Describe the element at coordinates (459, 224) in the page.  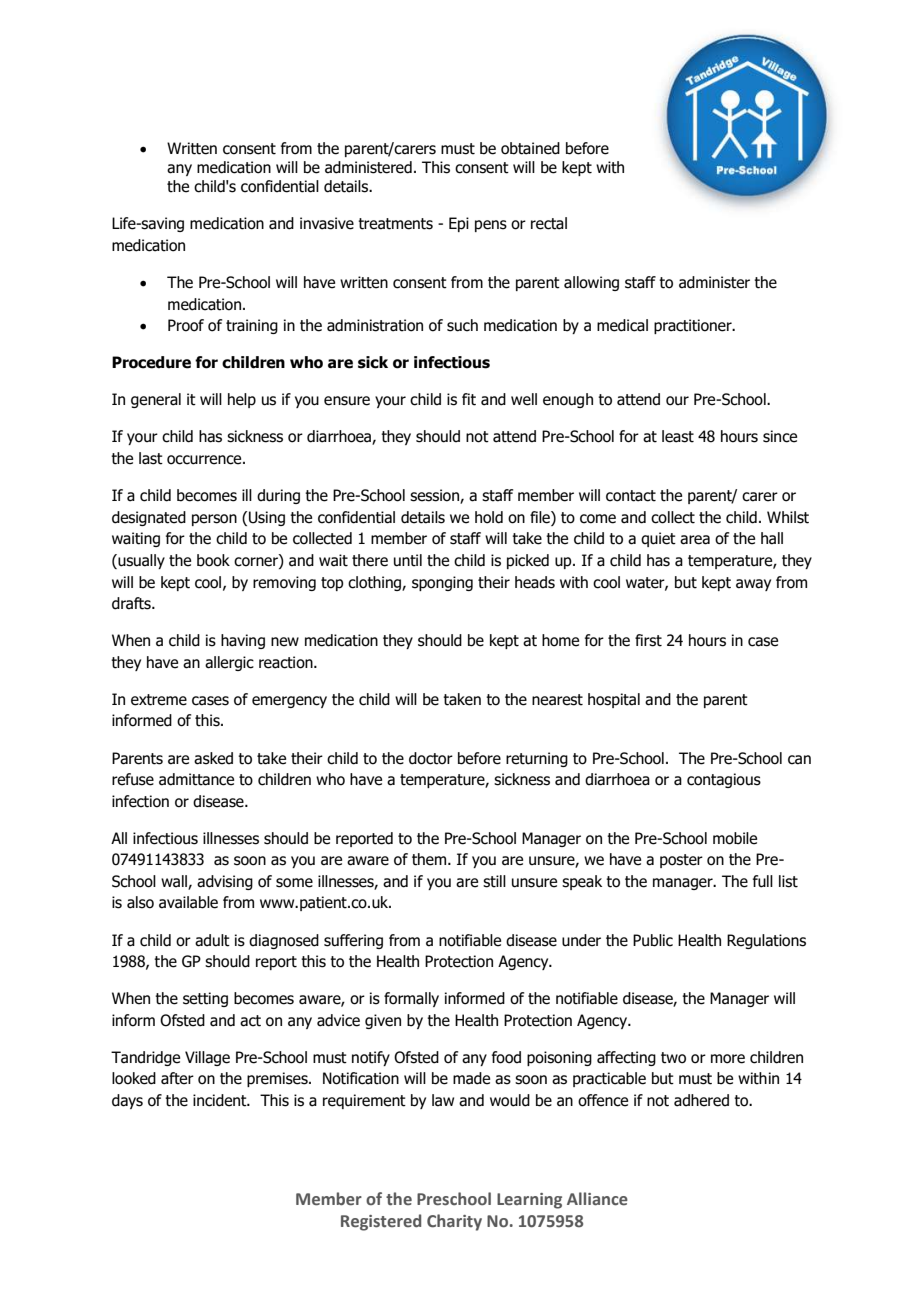
I see `Epi` at that location.
